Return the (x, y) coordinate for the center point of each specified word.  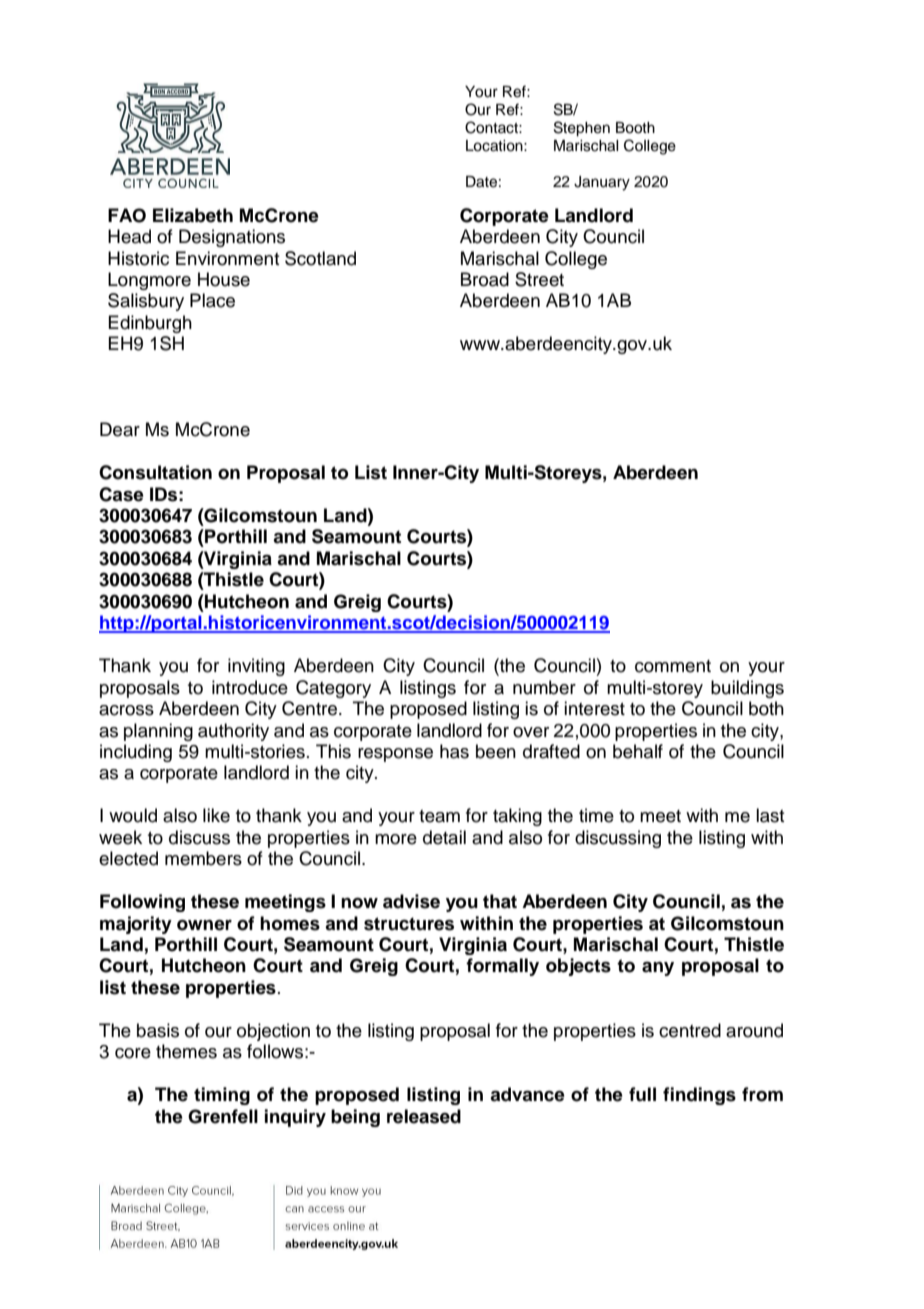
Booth (635, 128)
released (424, 1116)
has (454, 751)
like (216, 815)
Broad (485, 279)
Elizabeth (193, 215)
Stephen (582, 129)
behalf (638, 751)
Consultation (155, 472)
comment (673, 666)
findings (699, 1096)
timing (222, 1096)
